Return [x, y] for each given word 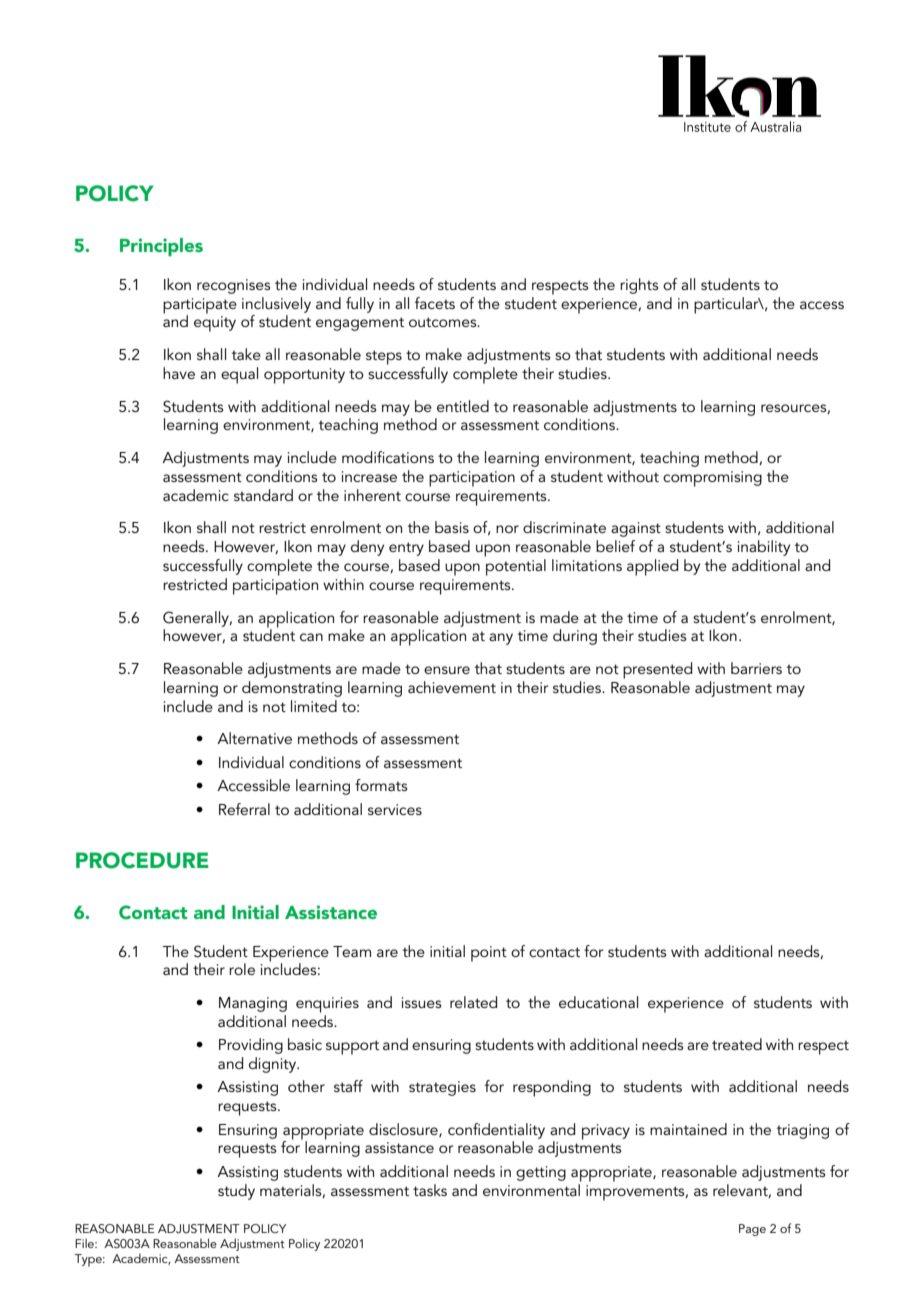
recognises [233, 286]
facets [435, 303]
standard [263, 495]
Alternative [254, 738]
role [242, 969]
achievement [452, 687]
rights [639, 286]
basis [452, 527]
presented [657, 670]
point [489, 954]
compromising [712, 479]
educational [598, 1002]
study [236, 1192]
